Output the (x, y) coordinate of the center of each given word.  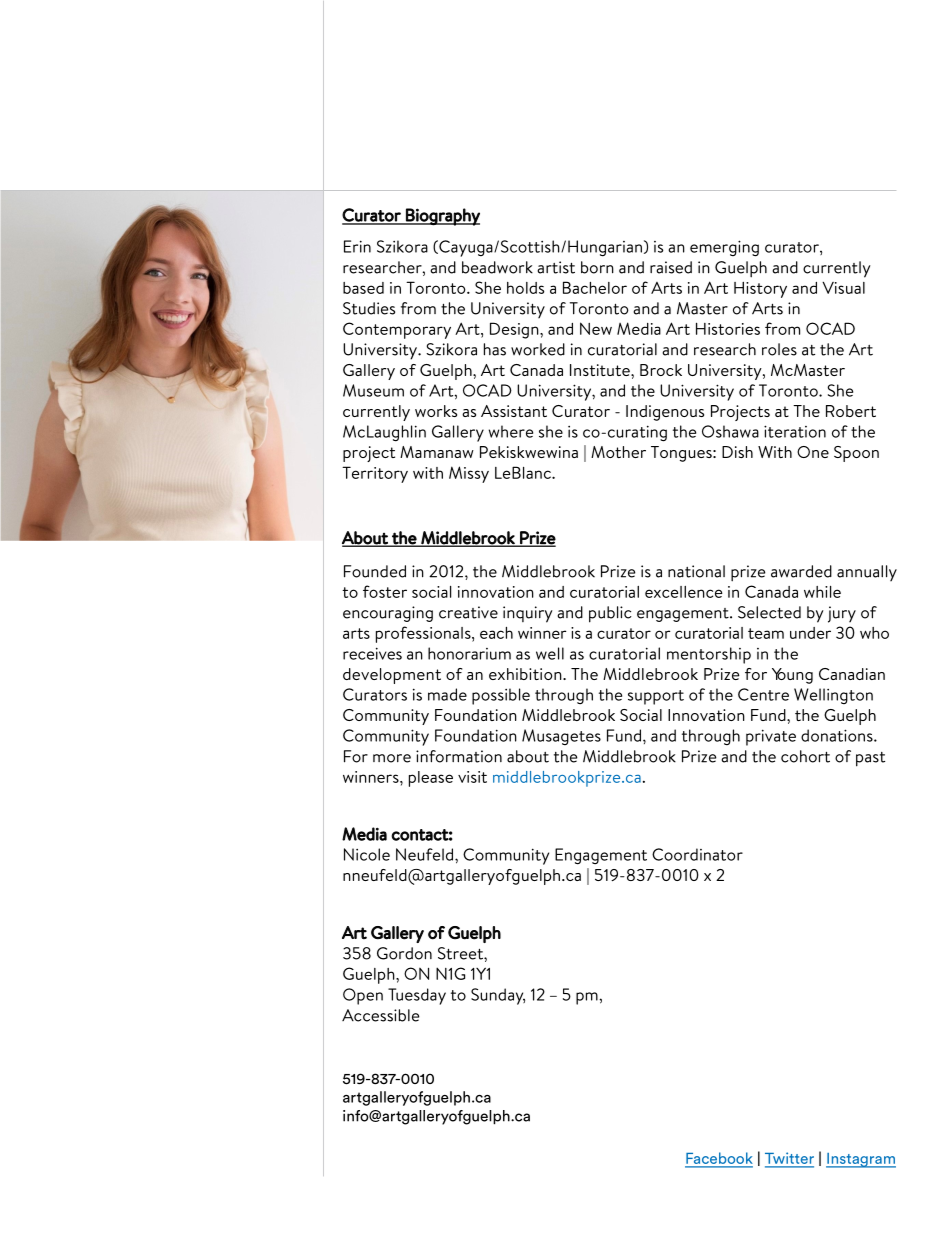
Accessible (381, 1015)
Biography (442, 217)
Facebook (719, 1159)
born (597, 267)
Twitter (789, 1159)
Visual (843, 288)
